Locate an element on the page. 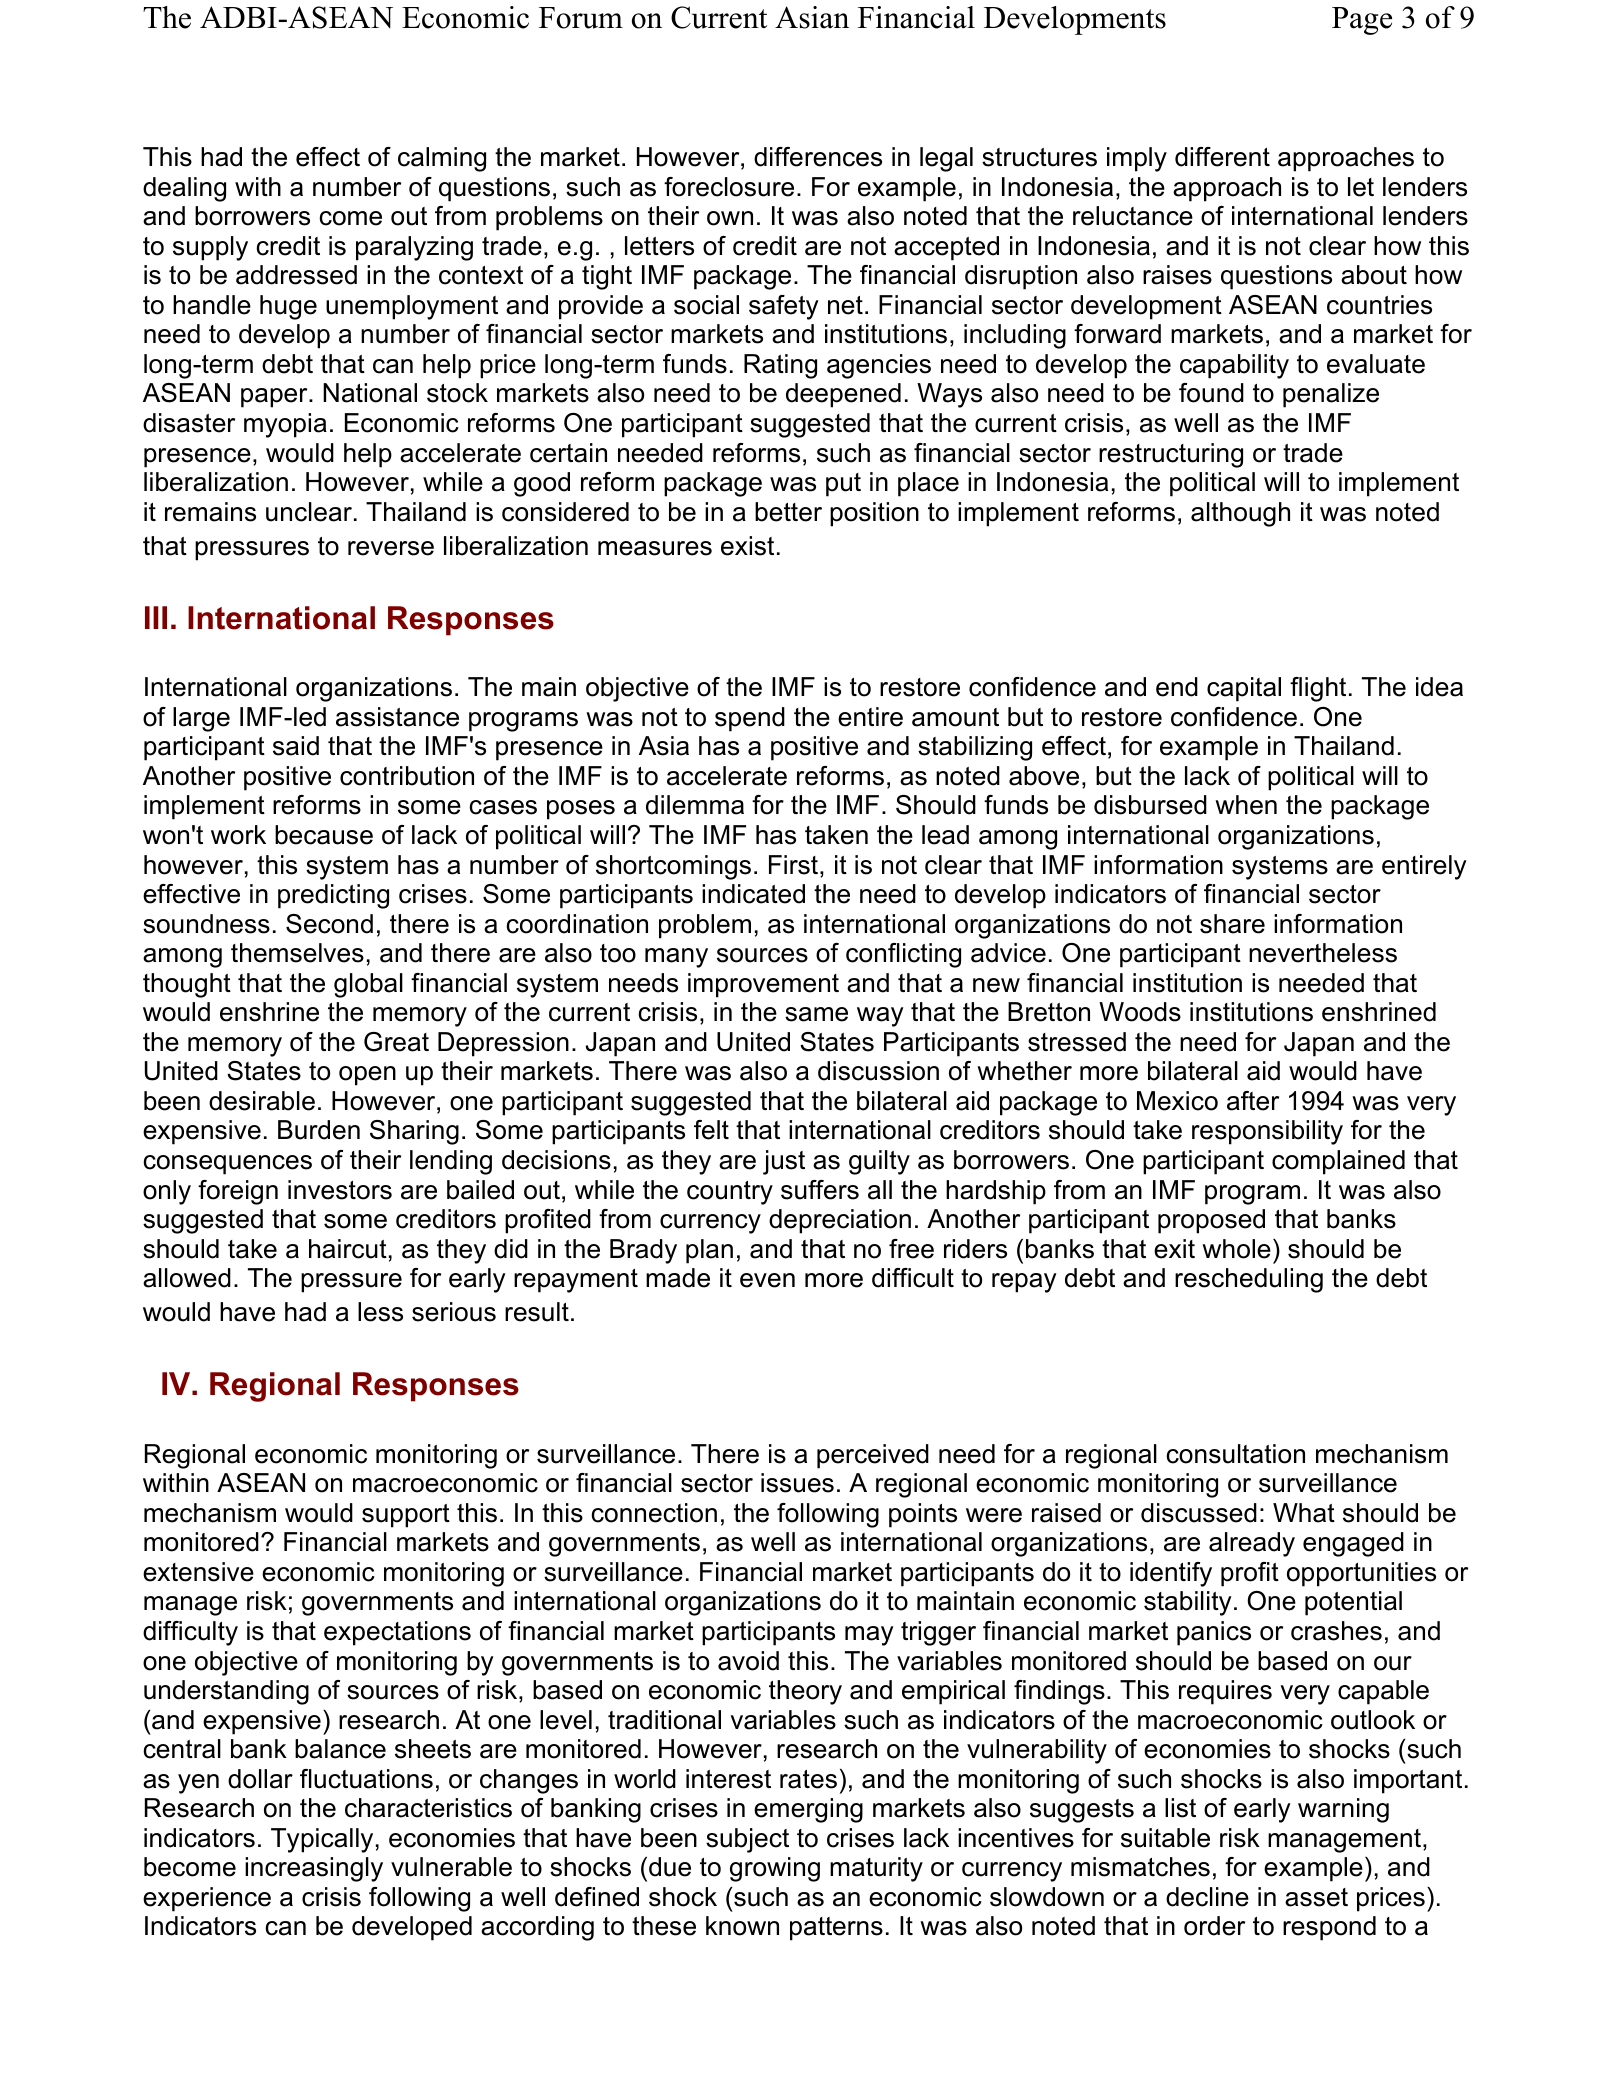  calming is located at coordinates (442, 159).
